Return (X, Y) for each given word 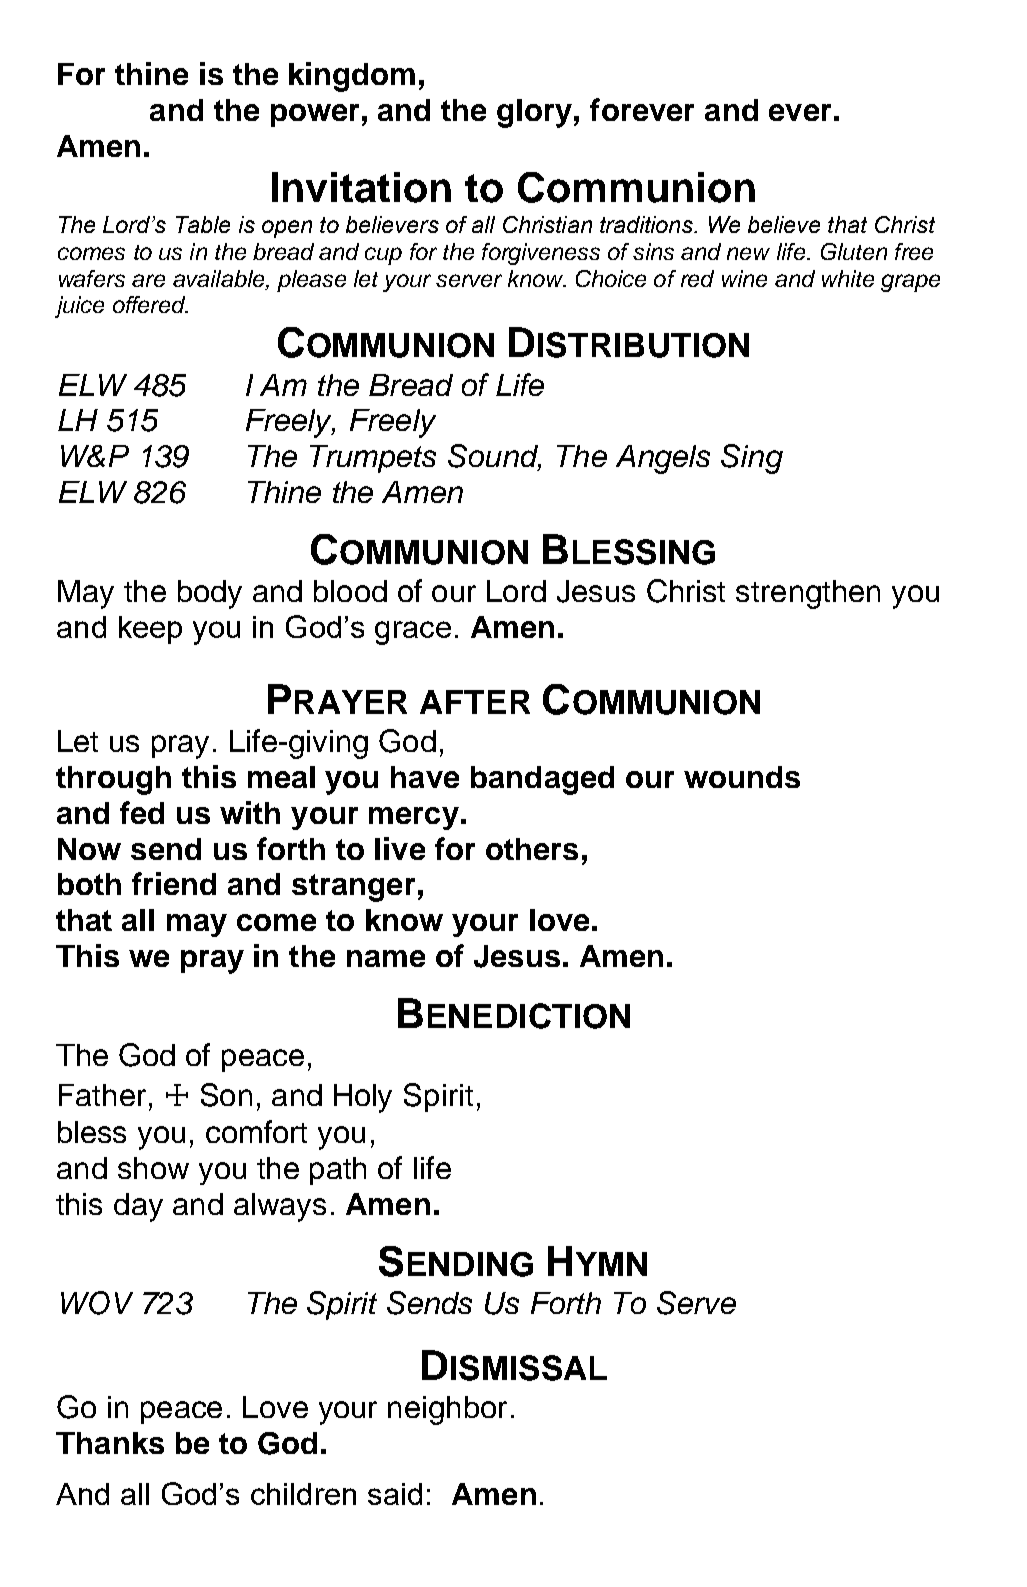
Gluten (854, 251)
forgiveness (541, 254)
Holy (363, 1098)
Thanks (110, 1443)
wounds (742, 777)
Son (226, 1095)
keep (150, 630)
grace (413, 633)
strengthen (808, 594)
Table (203, 224)
